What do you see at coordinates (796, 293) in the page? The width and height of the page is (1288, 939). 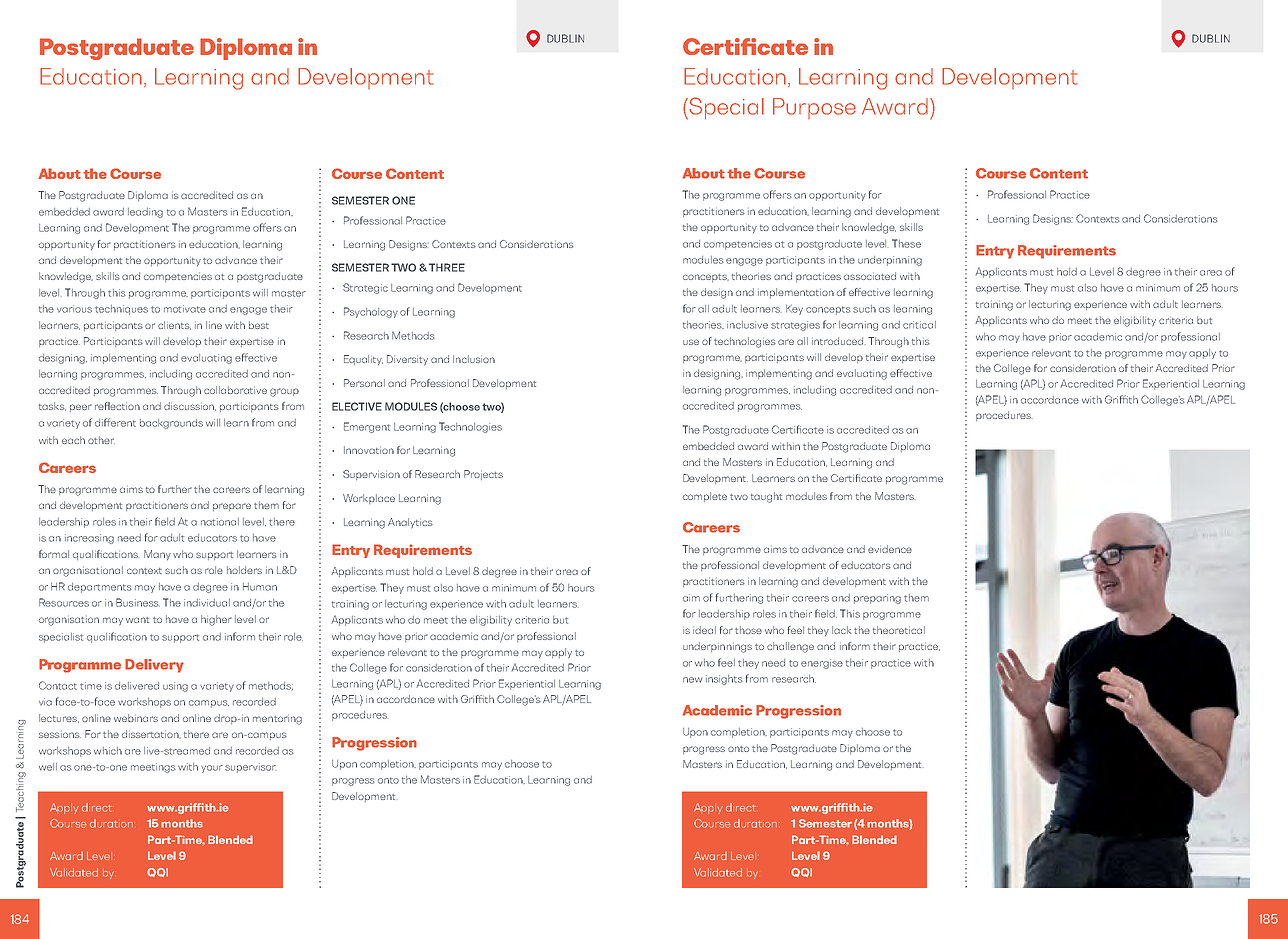 I see `implementation` at bounding box center [796, 293].
